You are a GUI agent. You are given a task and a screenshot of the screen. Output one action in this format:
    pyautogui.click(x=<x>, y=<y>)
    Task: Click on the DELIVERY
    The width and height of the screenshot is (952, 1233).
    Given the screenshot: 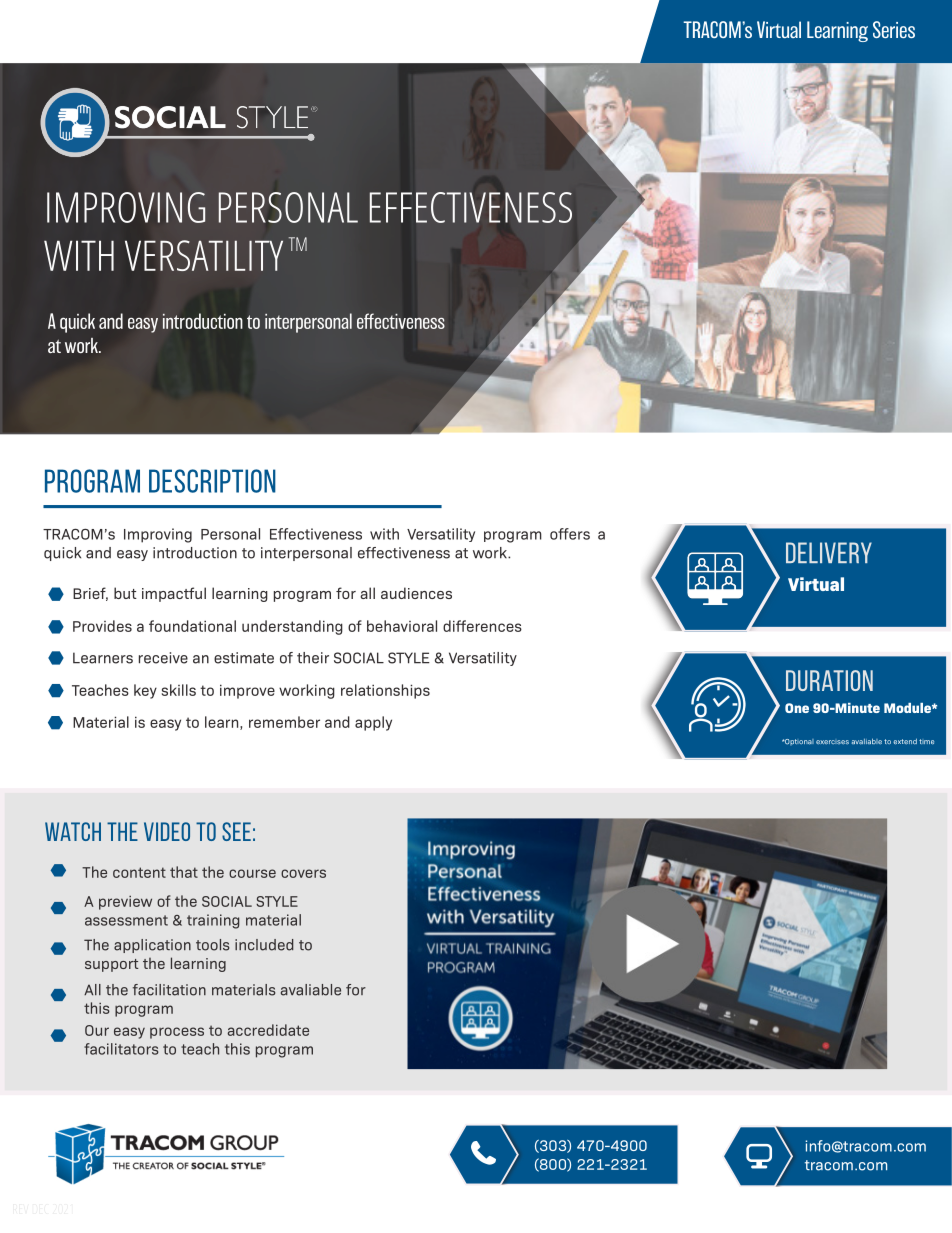 What is the action you would take?
    pyautogui.click(x=829, y=552)
